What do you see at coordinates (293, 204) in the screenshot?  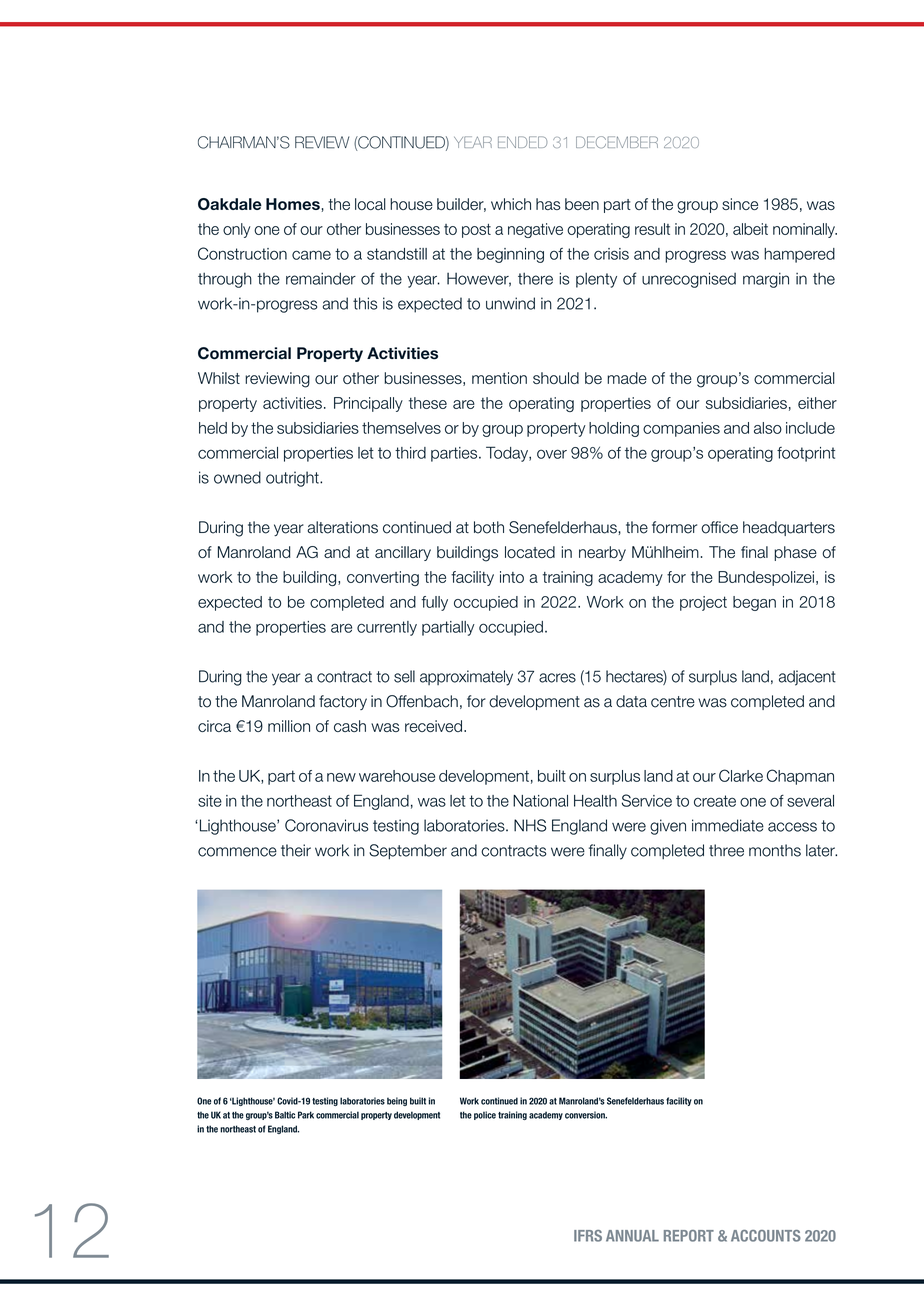 I see `Homes` at bounding box center [293, 204].
